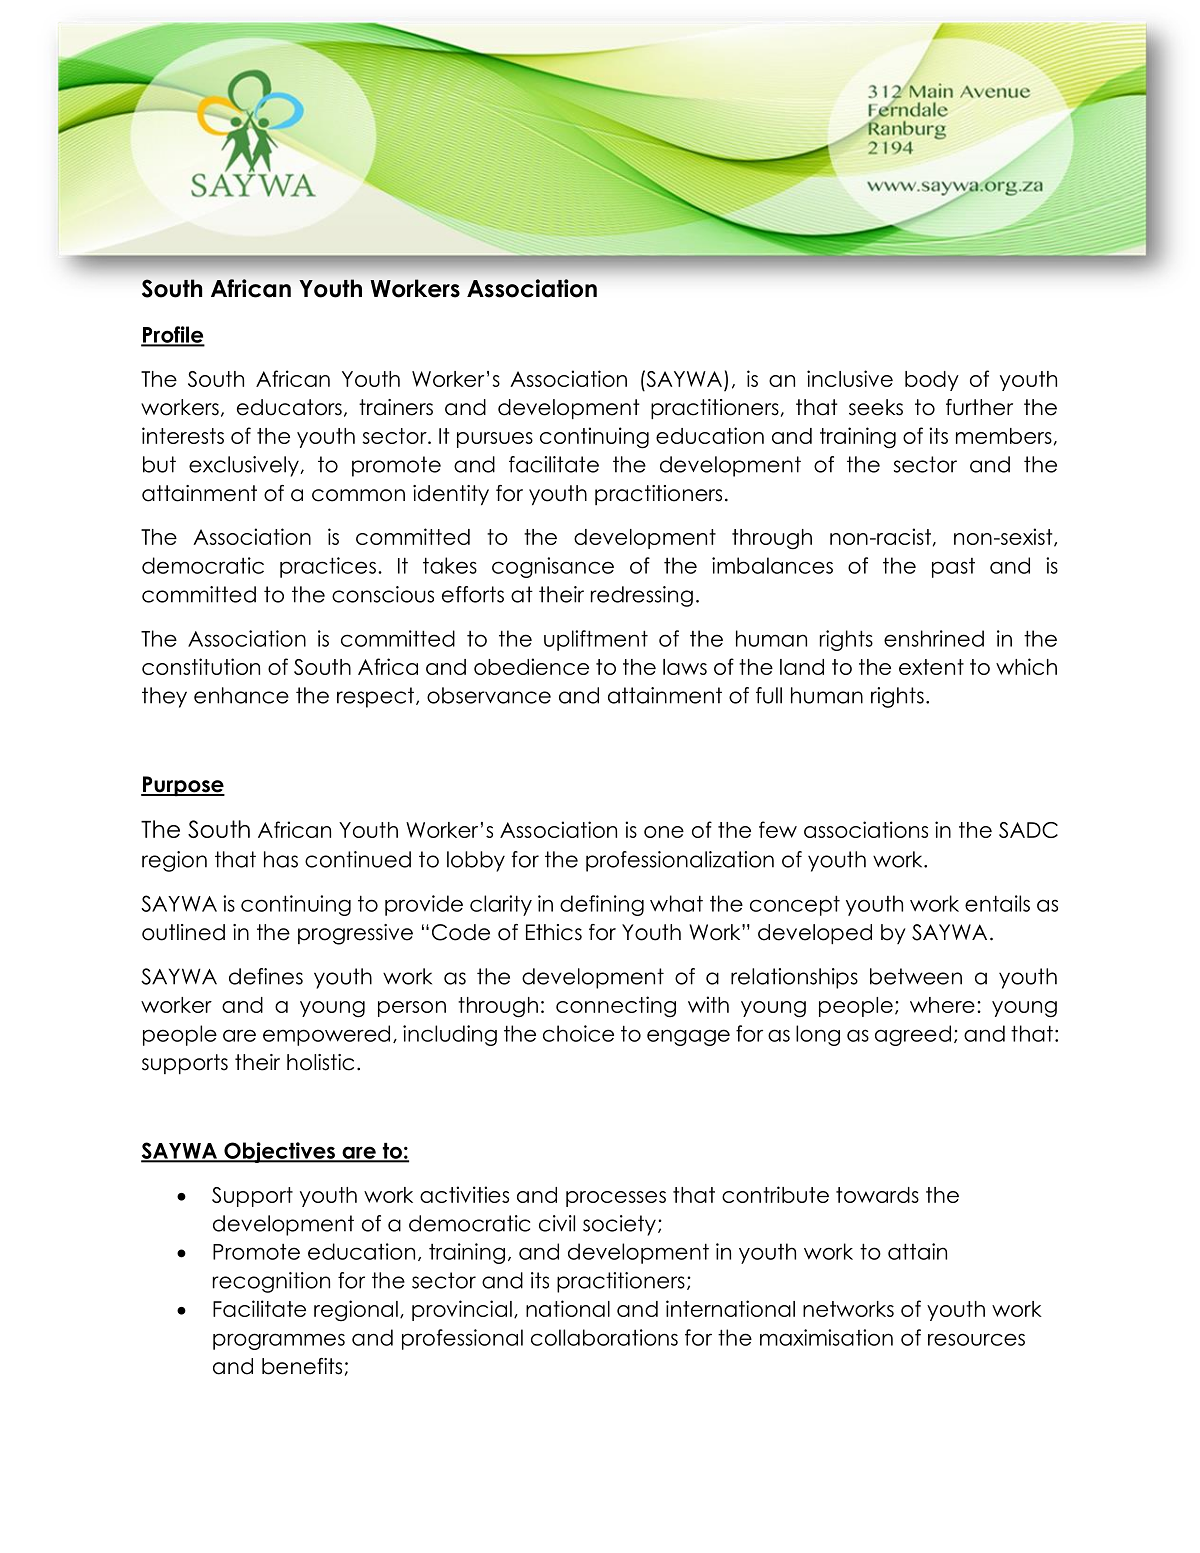  I want to click on has, so click(281, 859).
